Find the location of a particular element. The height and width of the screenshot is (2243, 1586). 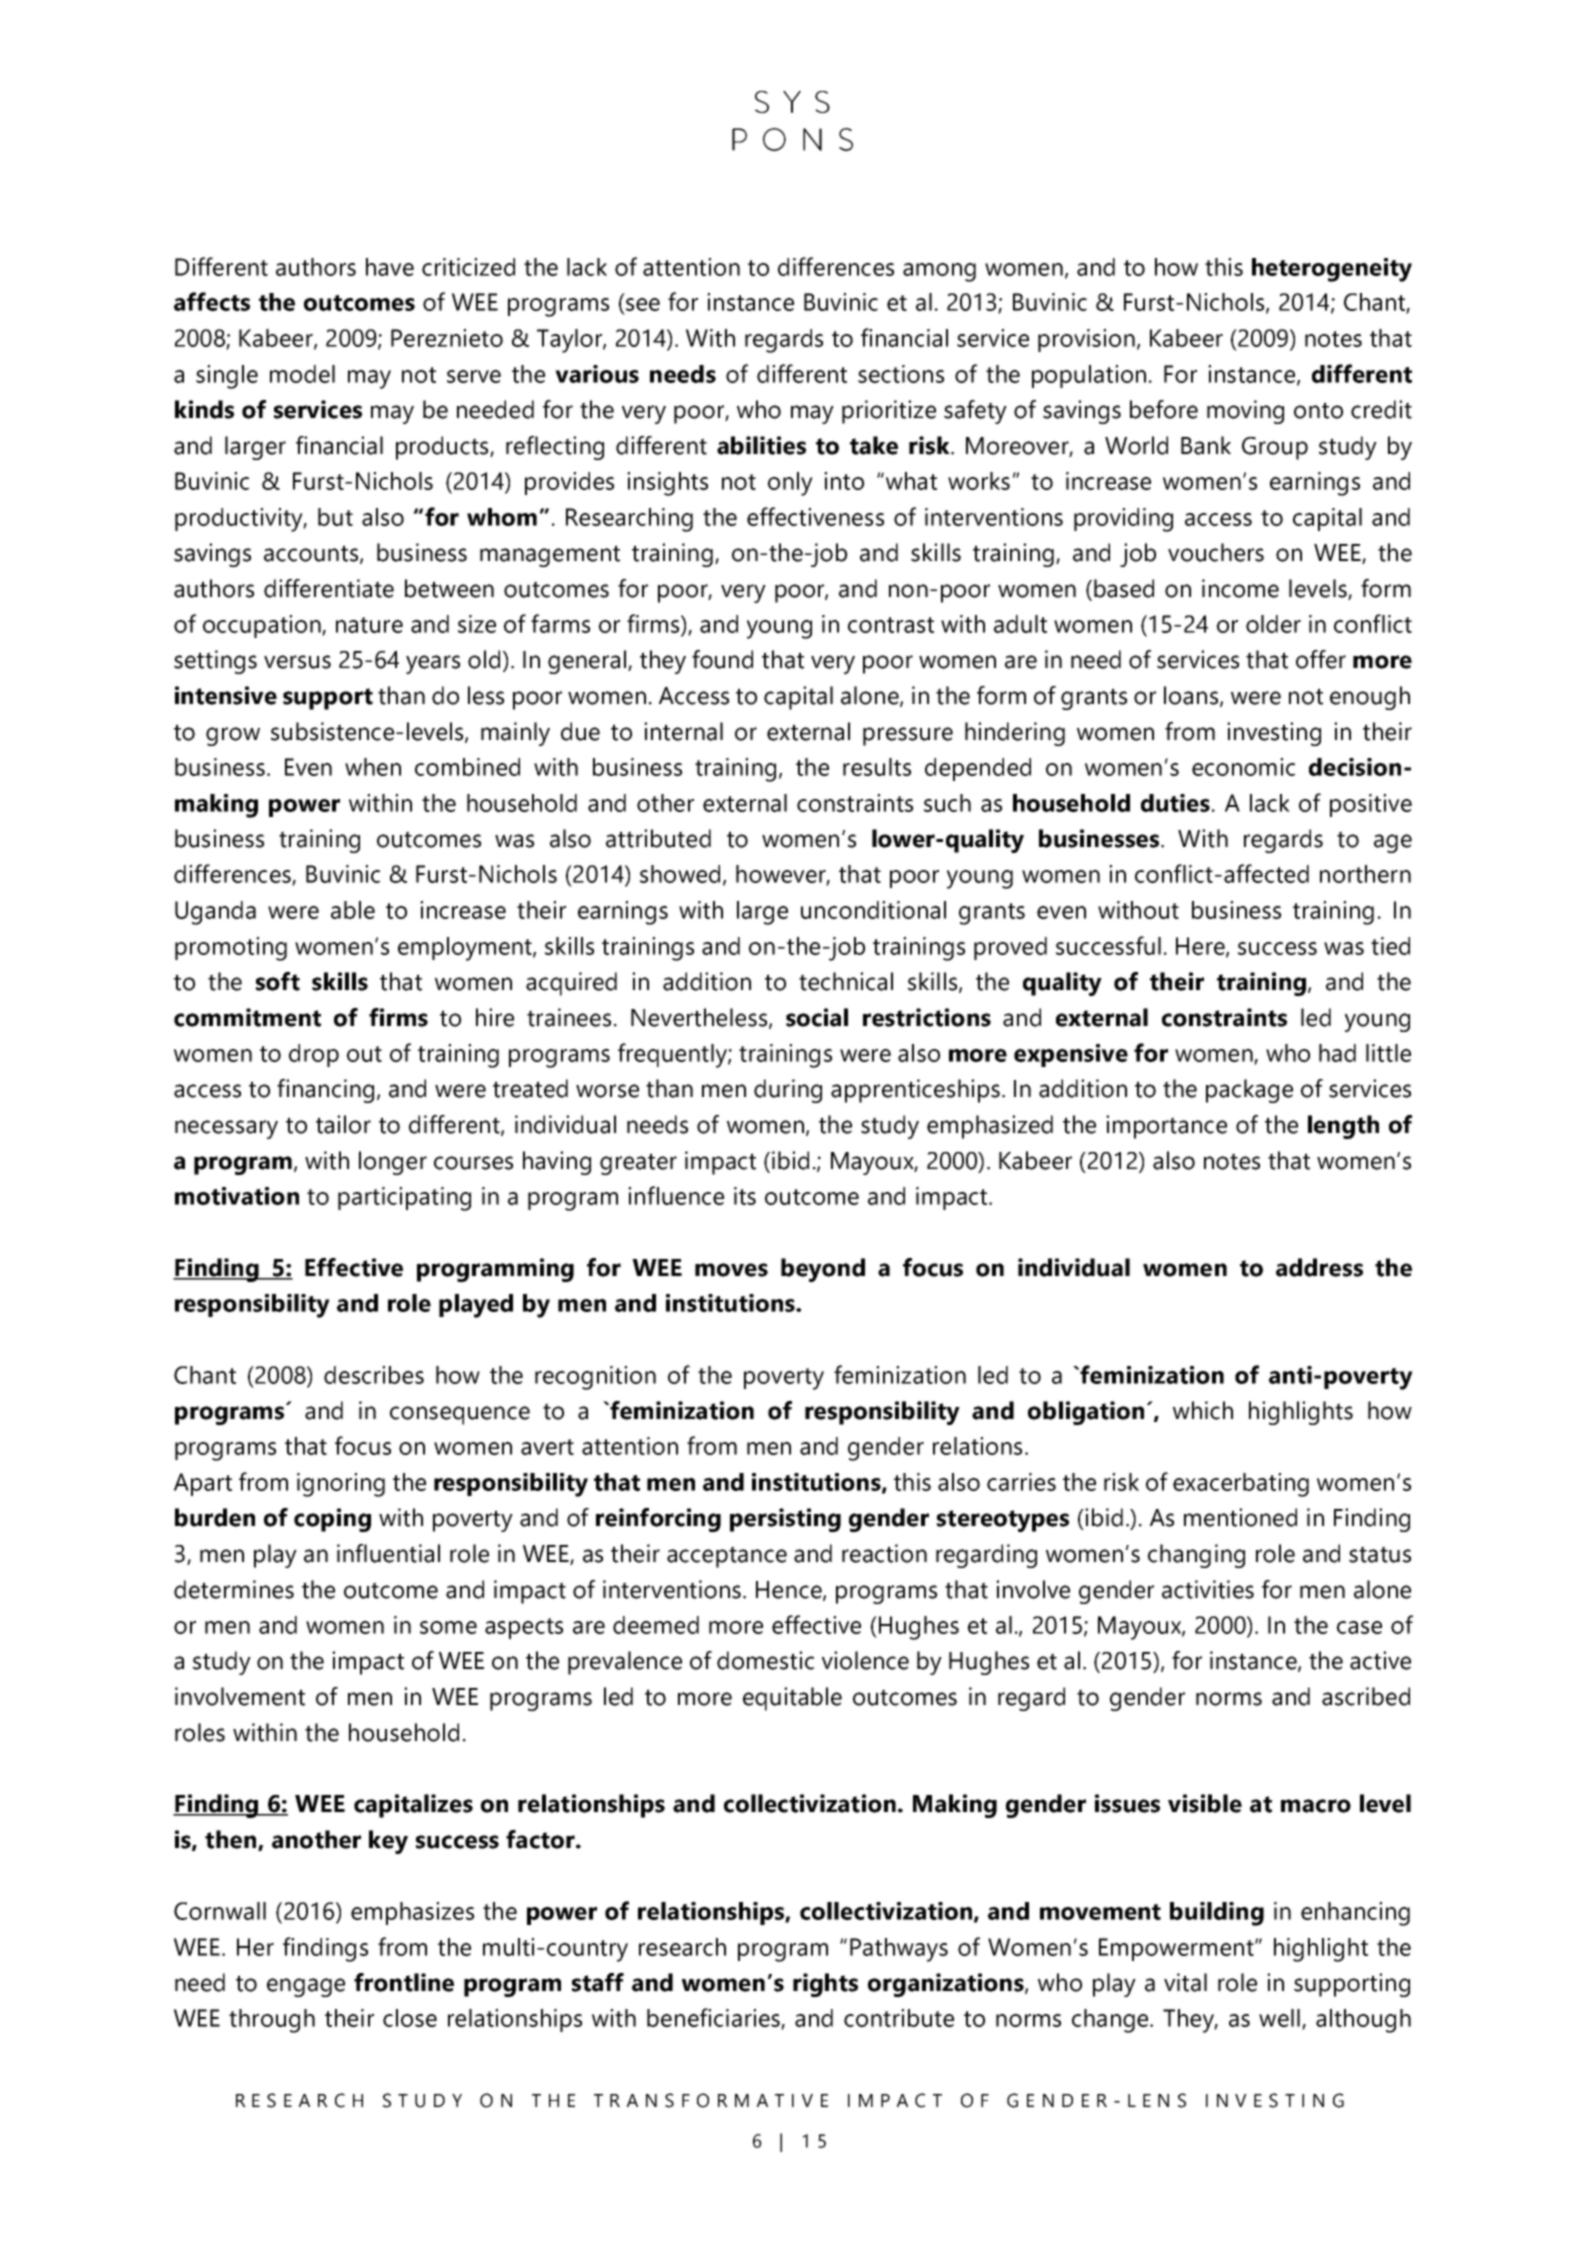

during is located at coordinates (788, 1091).
